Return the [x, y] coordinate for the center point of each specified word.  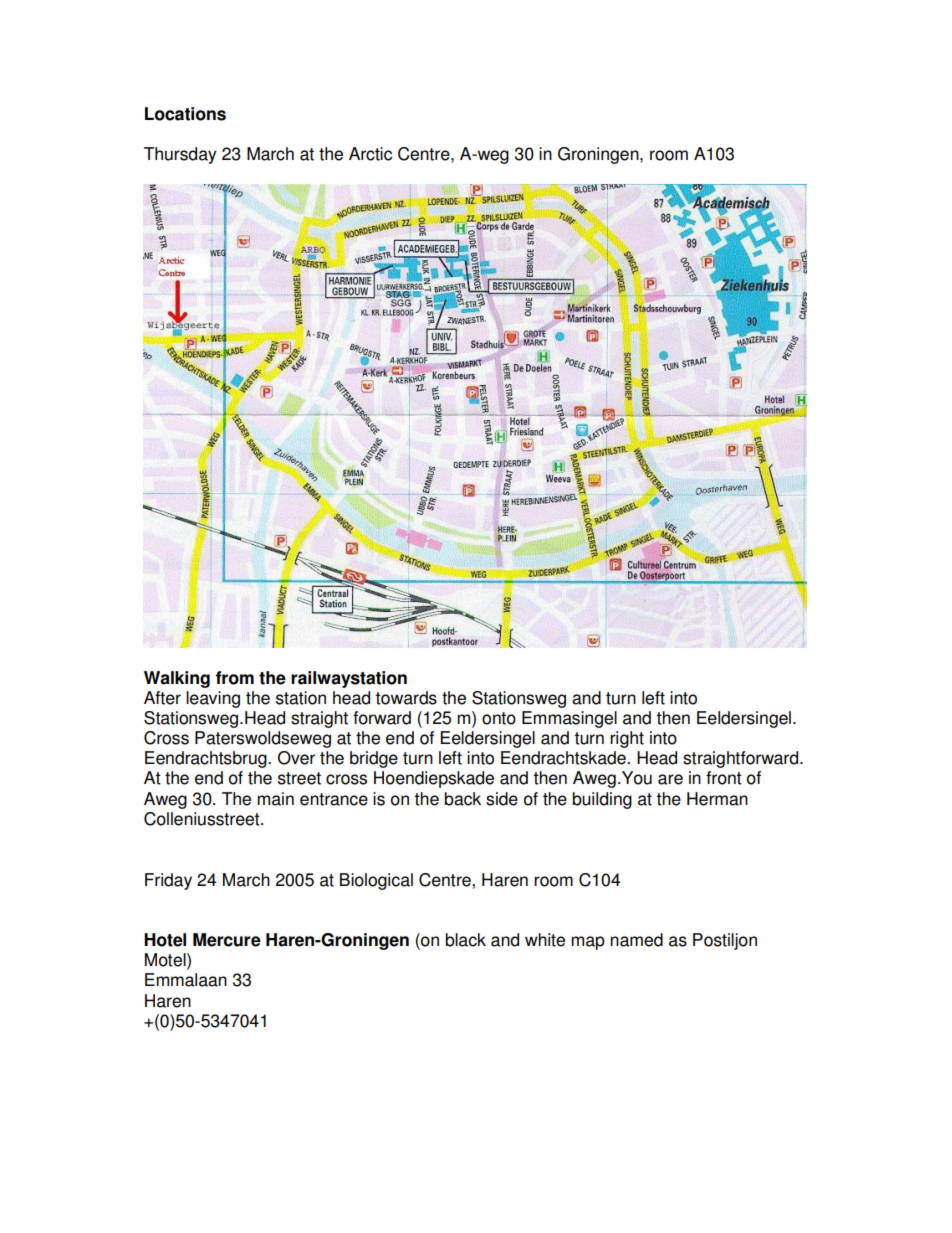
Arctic [370, 154]
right [627, 739]
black [466, 940]
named [636, 940]
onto [499, 718]
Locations [185, 114]
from [234, 678]
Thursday [180, 155]
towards [406, 698]
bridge [374, 759]
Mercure [227, 940]
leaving [213, 699]
